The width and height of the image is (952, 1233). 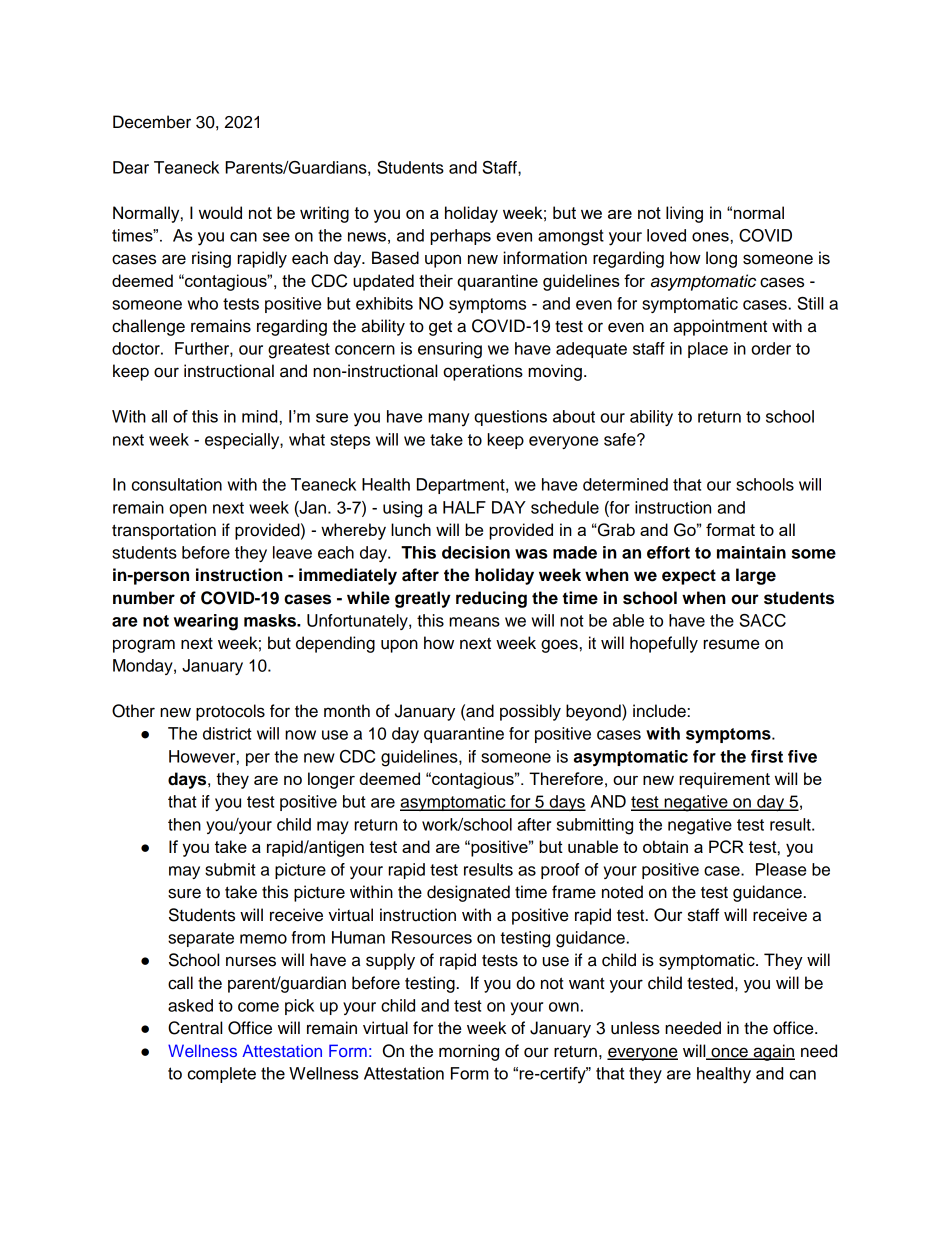 I want to click on December, so click(x=152, y=122).
